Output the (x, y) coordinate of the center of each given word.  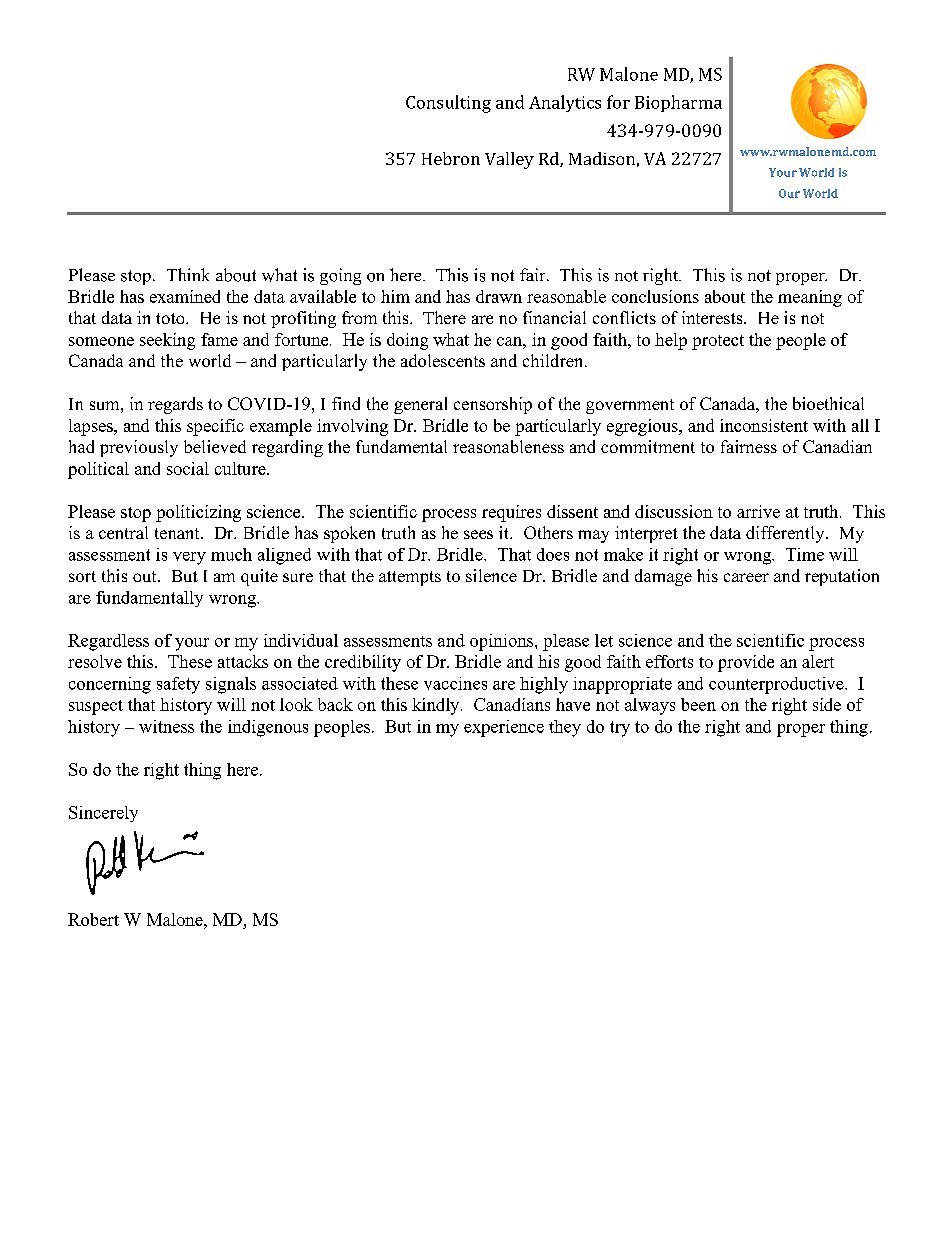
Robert (93, 919)
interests (713, 317)
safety (178, 685)
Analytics (565, 103)
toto (171, 318)
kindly (437, 706)
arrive (758, 511)
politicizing (198, 513)
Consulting (448, 104)
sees (478, 534)
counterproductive (777, 685)
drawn (499, 296)
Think (188, 274)
